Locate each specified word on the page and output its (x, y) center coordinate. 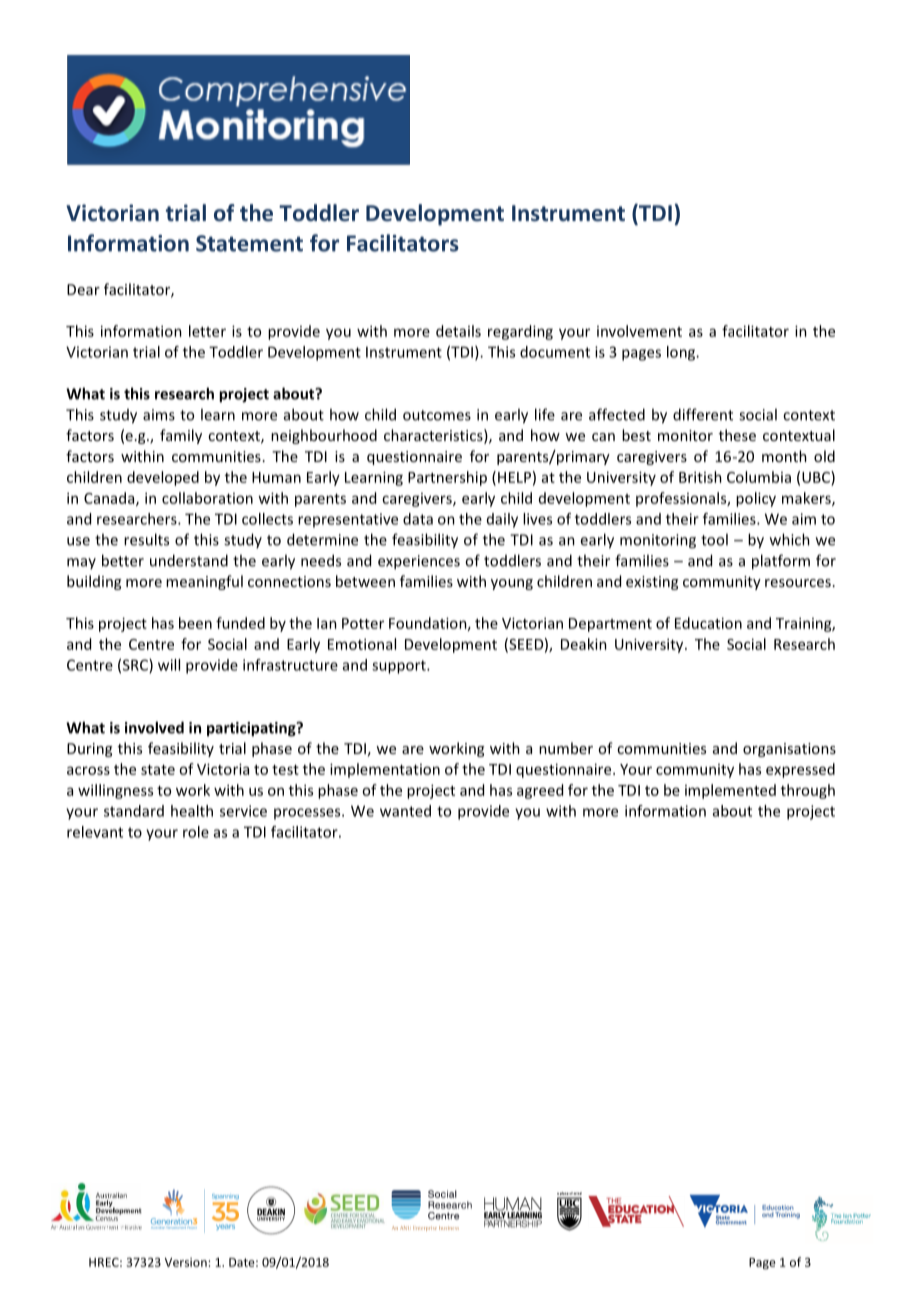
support (400, 667)
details (458, 331)
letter (207, 331)
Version (186, 1262)
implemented (730, 791)
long (682, 353)
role (196, 832)
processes (308, 814)
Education (708, 623)
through (808, 791)
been (195, 623)
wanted (405, 811)
